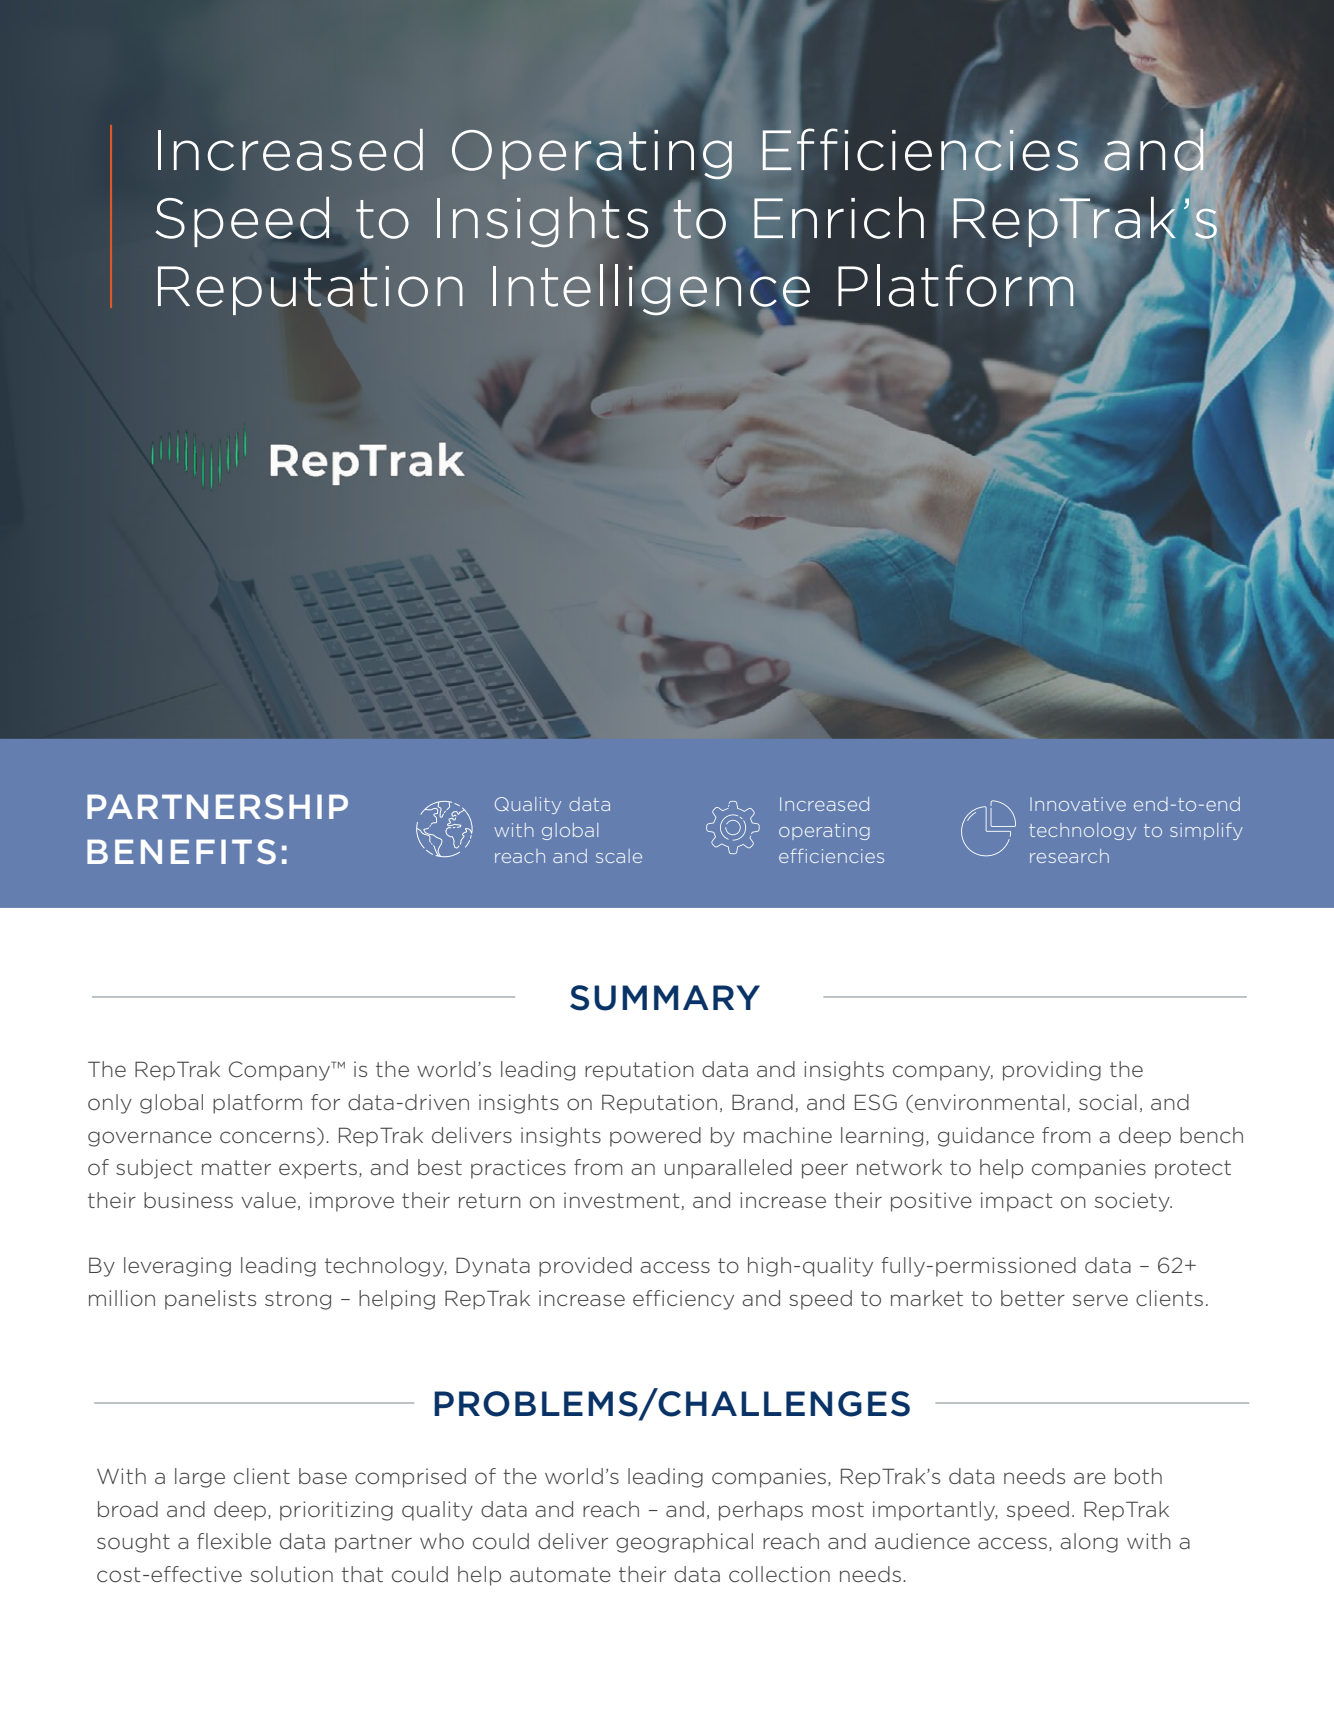 This screenshot has height=1726, width=1334. What do you see at coordinates (1078, 804) in the screenshot?
I see `Innovative` at bounding box center [1078, 804].
